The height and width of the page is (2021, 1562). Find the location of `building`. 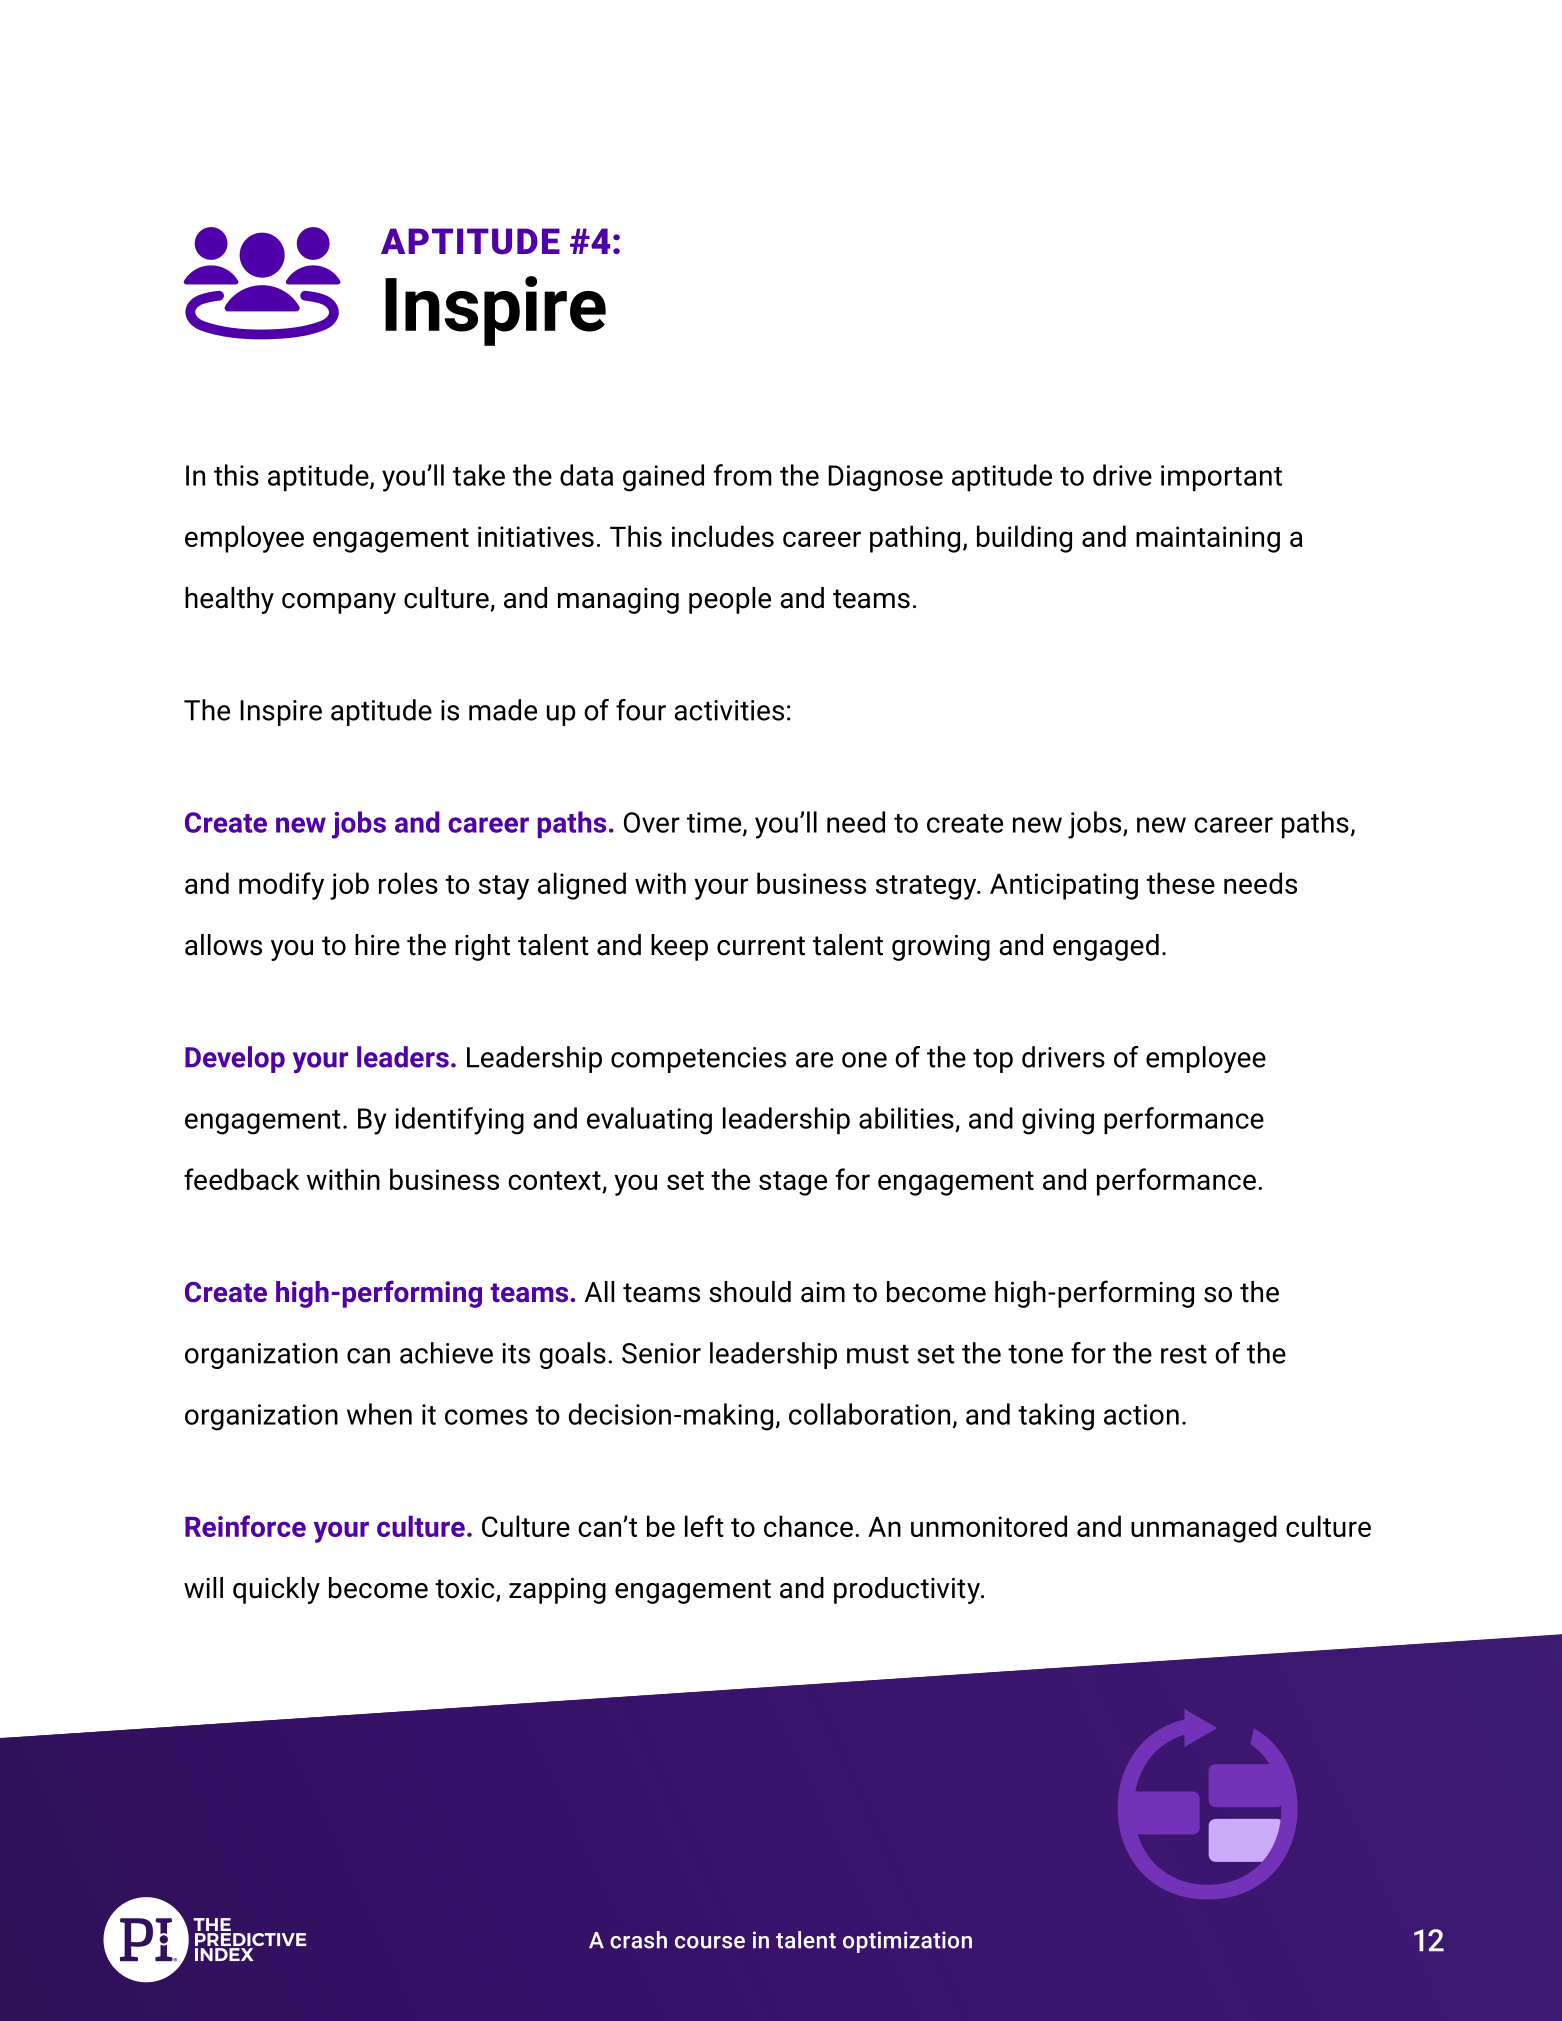

building is located at coordinates (1024, 539).
